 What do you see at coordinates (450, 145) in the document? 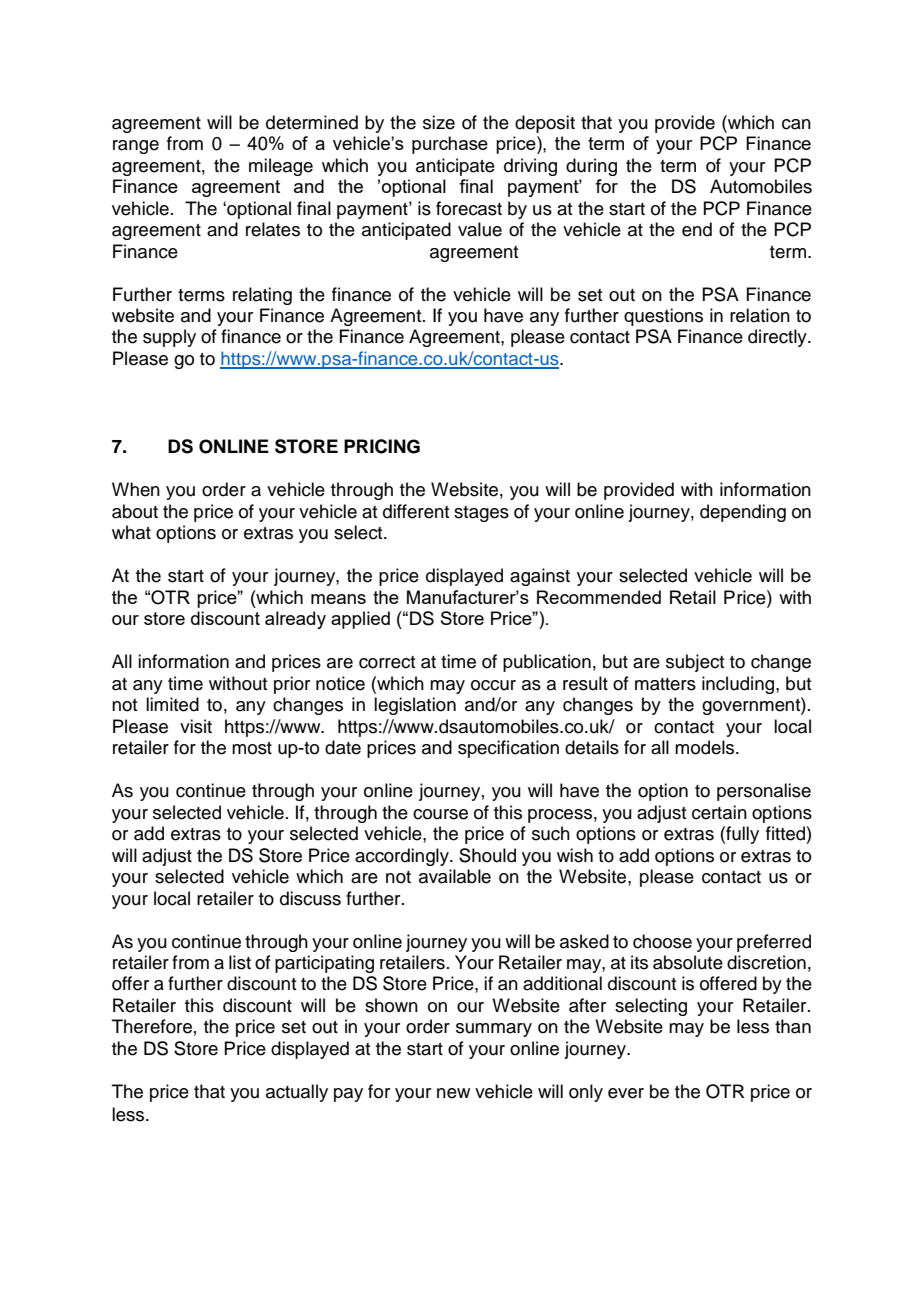
I see `purchase` at bounding box center [450, 145].
